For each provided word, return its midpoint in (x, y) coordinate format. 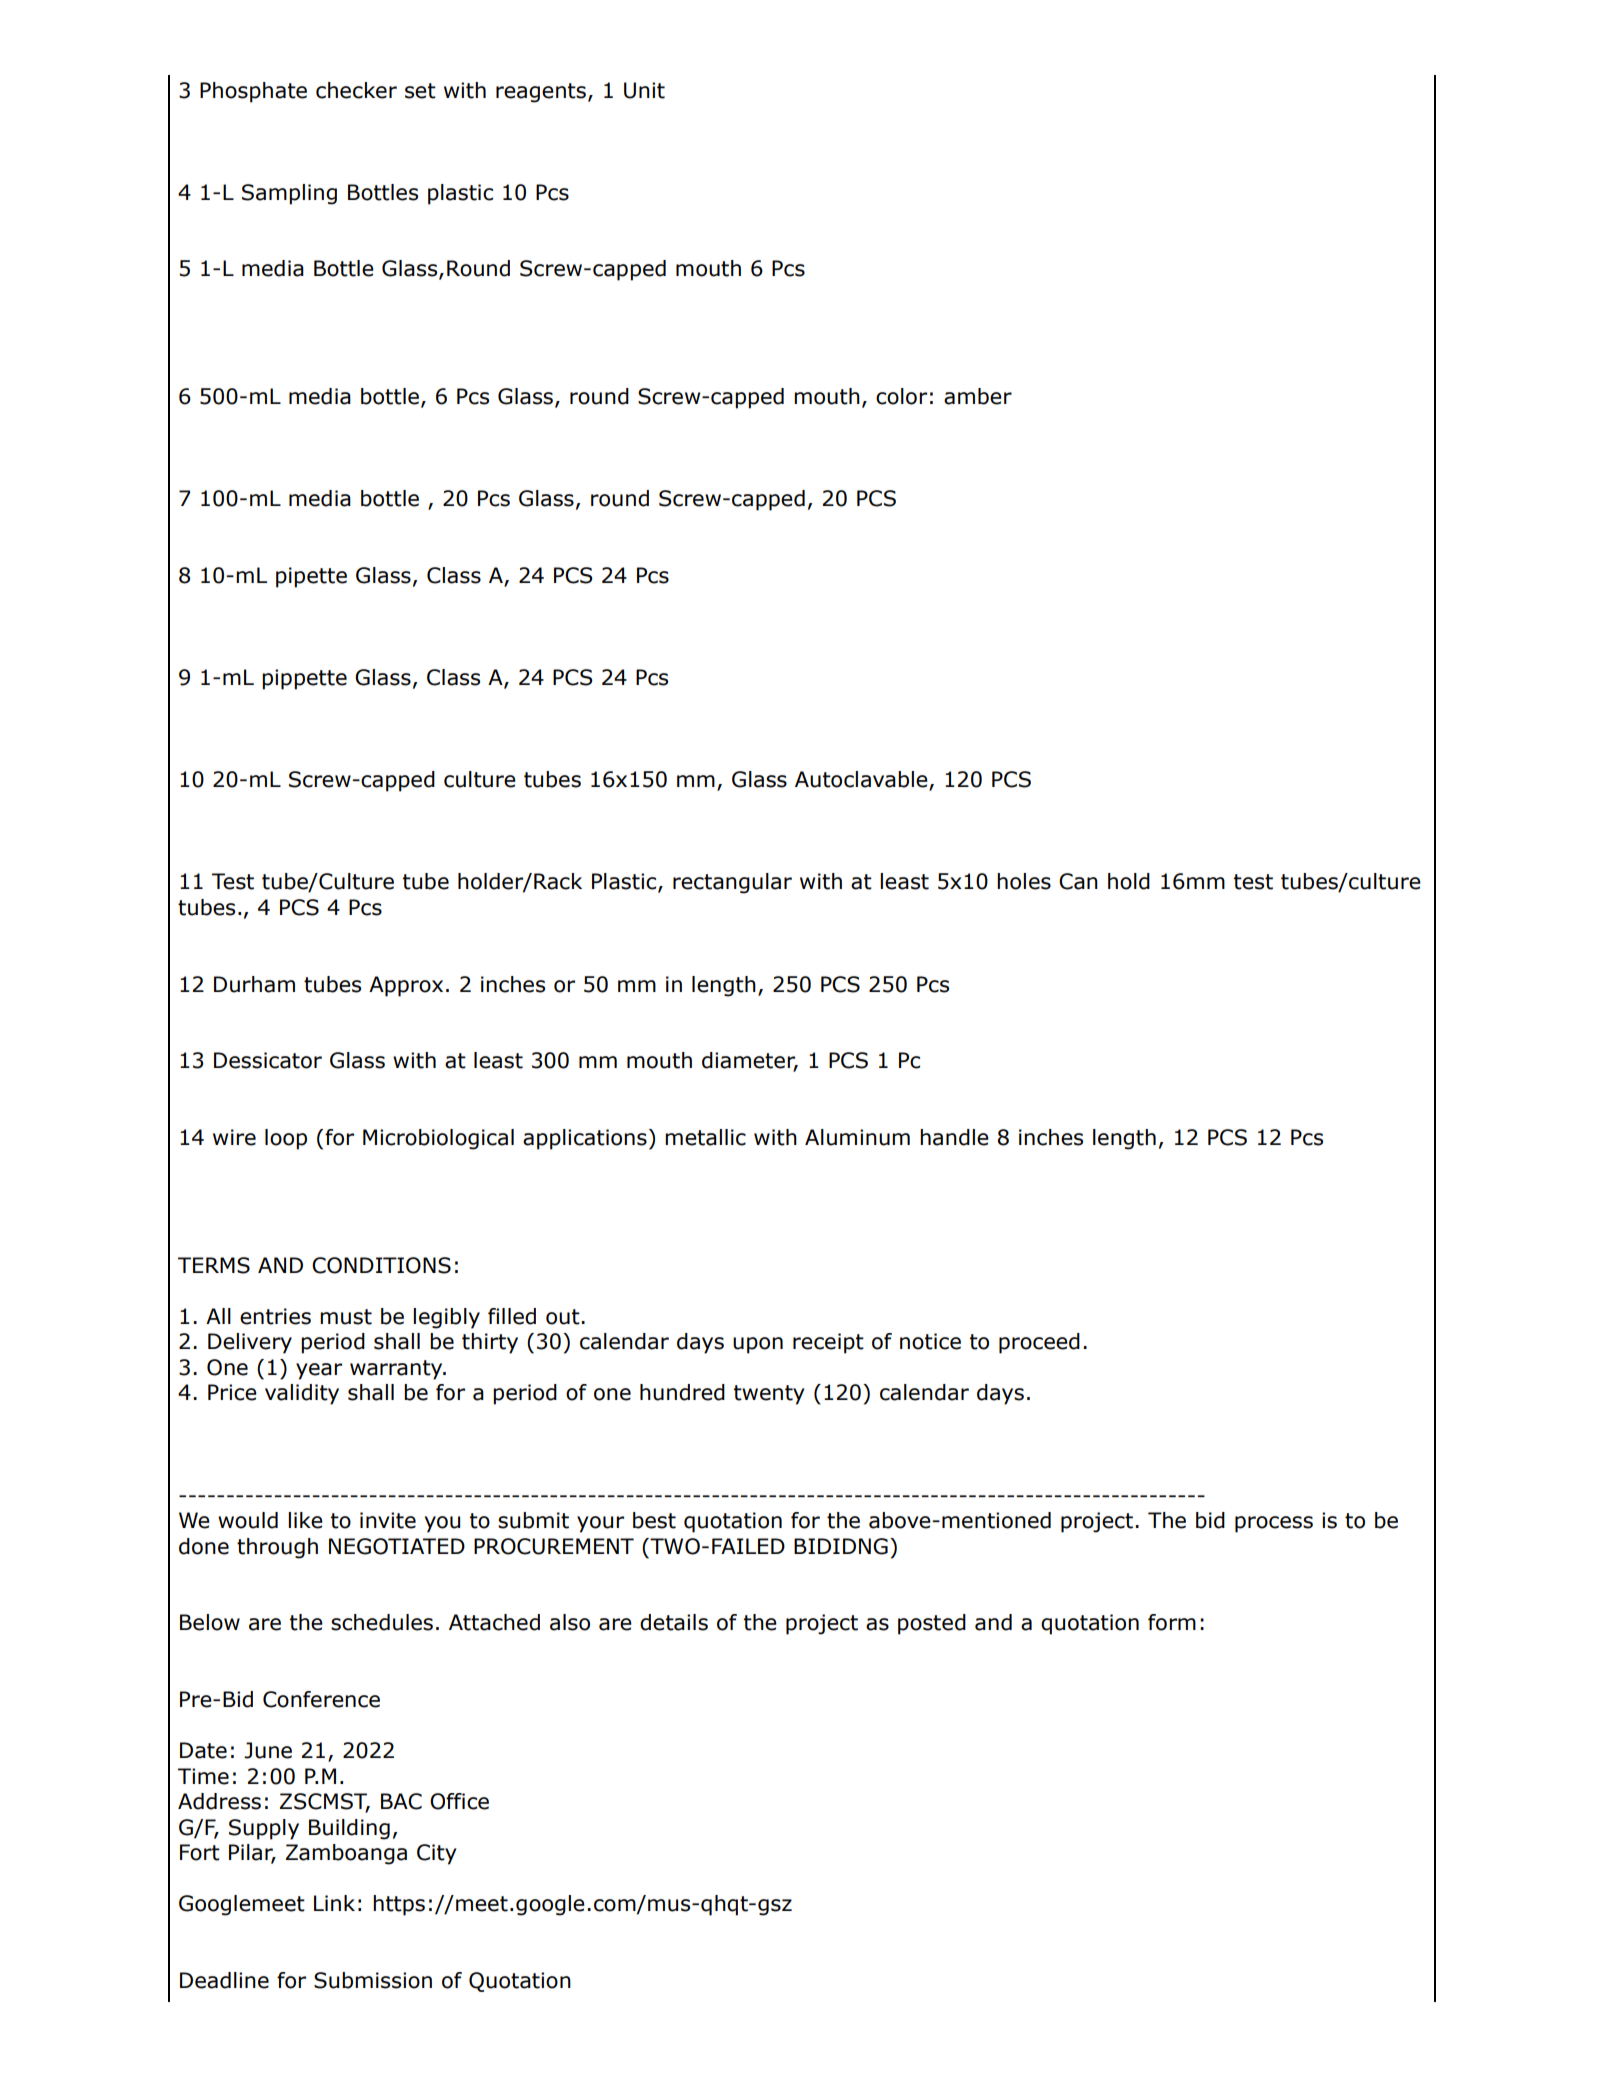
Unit (644, 90)
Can (1078, 881)
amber (978, 396)
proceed (1039, 1343)
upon (758, 1345)
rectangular (732, 883)
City (437, 1854)
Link (334, 1903)
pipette (311, 577)
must (346, 1317)
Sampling (289, 194)
